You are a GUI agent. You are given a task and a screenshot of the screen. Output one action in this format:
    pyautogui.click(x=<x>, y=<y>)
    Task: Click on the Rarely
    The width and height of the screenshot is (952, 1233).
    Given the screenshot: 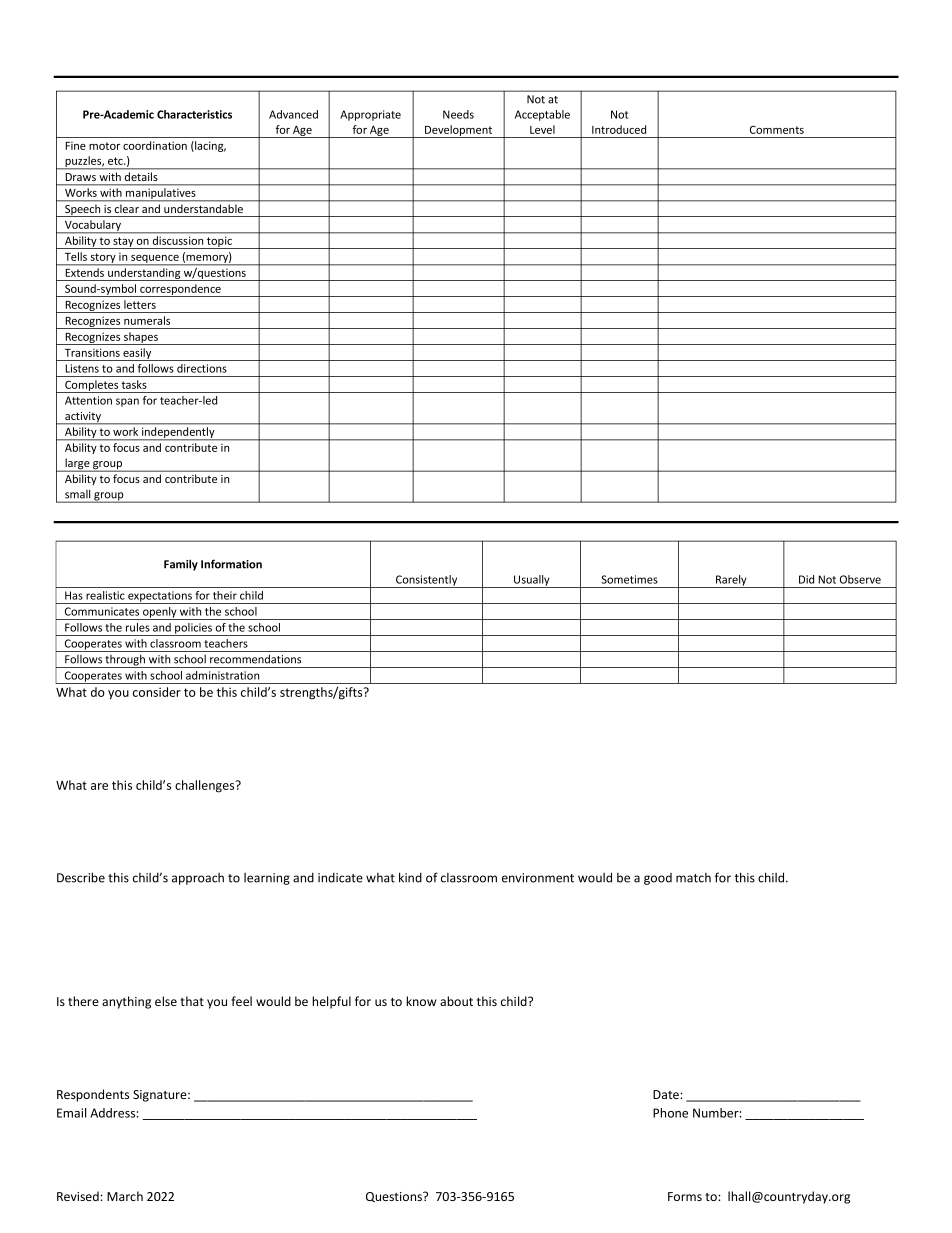 What is the action you would take?
    pyautogui.click(x=731, y=581)
